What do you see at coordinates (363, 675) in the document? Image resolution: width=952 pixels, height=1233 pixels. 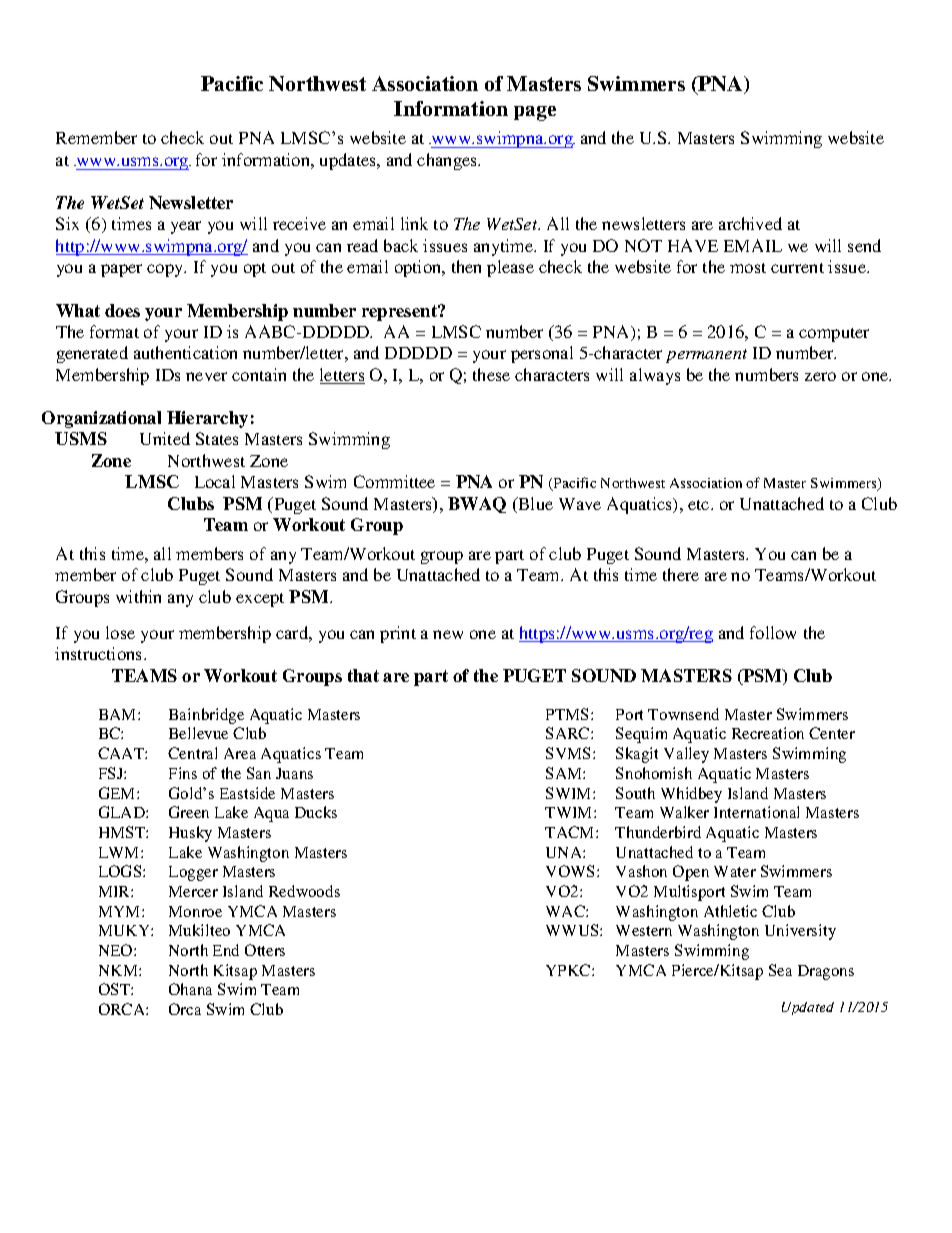 I see `that` at bounding box center [363, 675].
